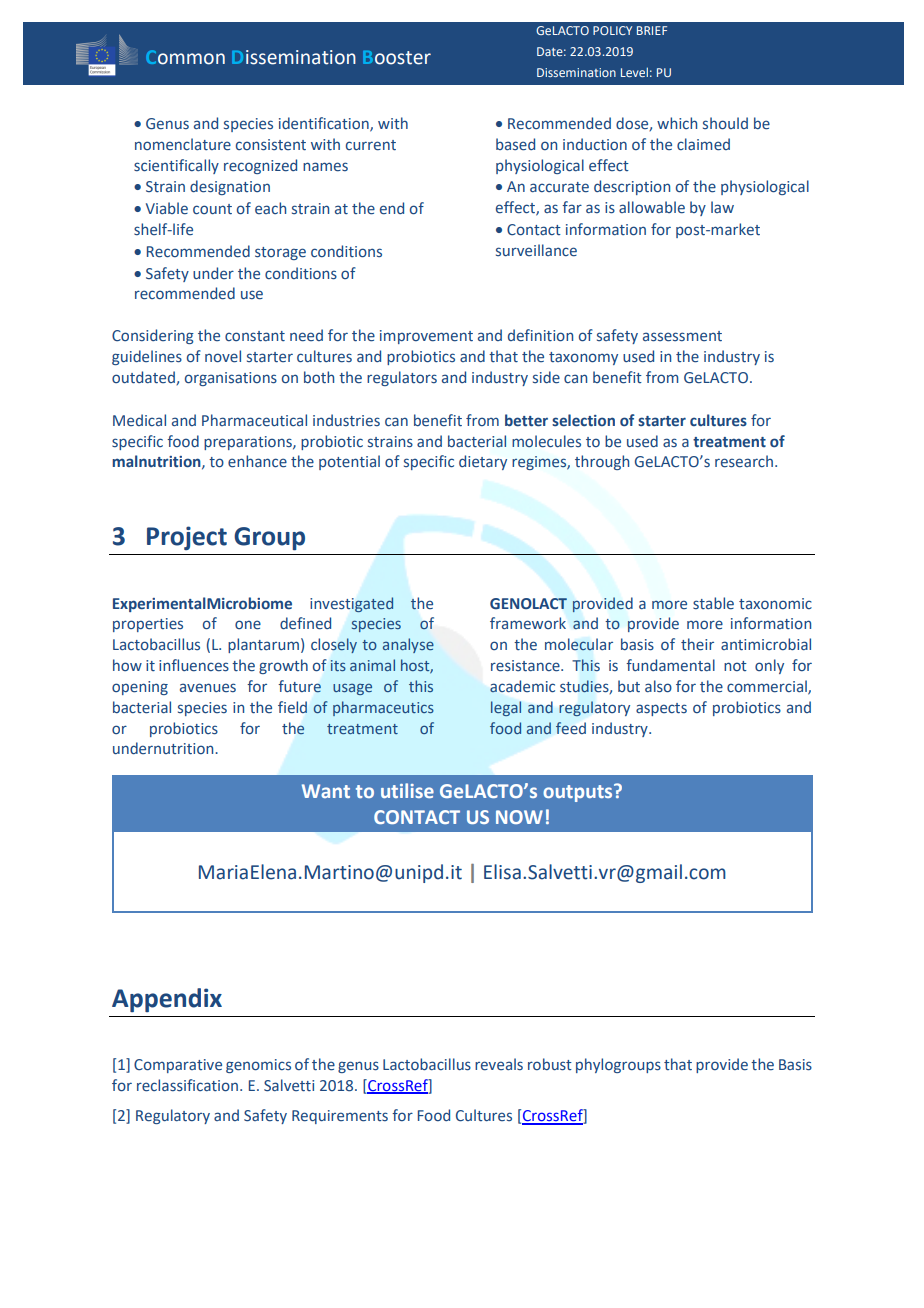  I want to click on analyse, so click(408, 645).
